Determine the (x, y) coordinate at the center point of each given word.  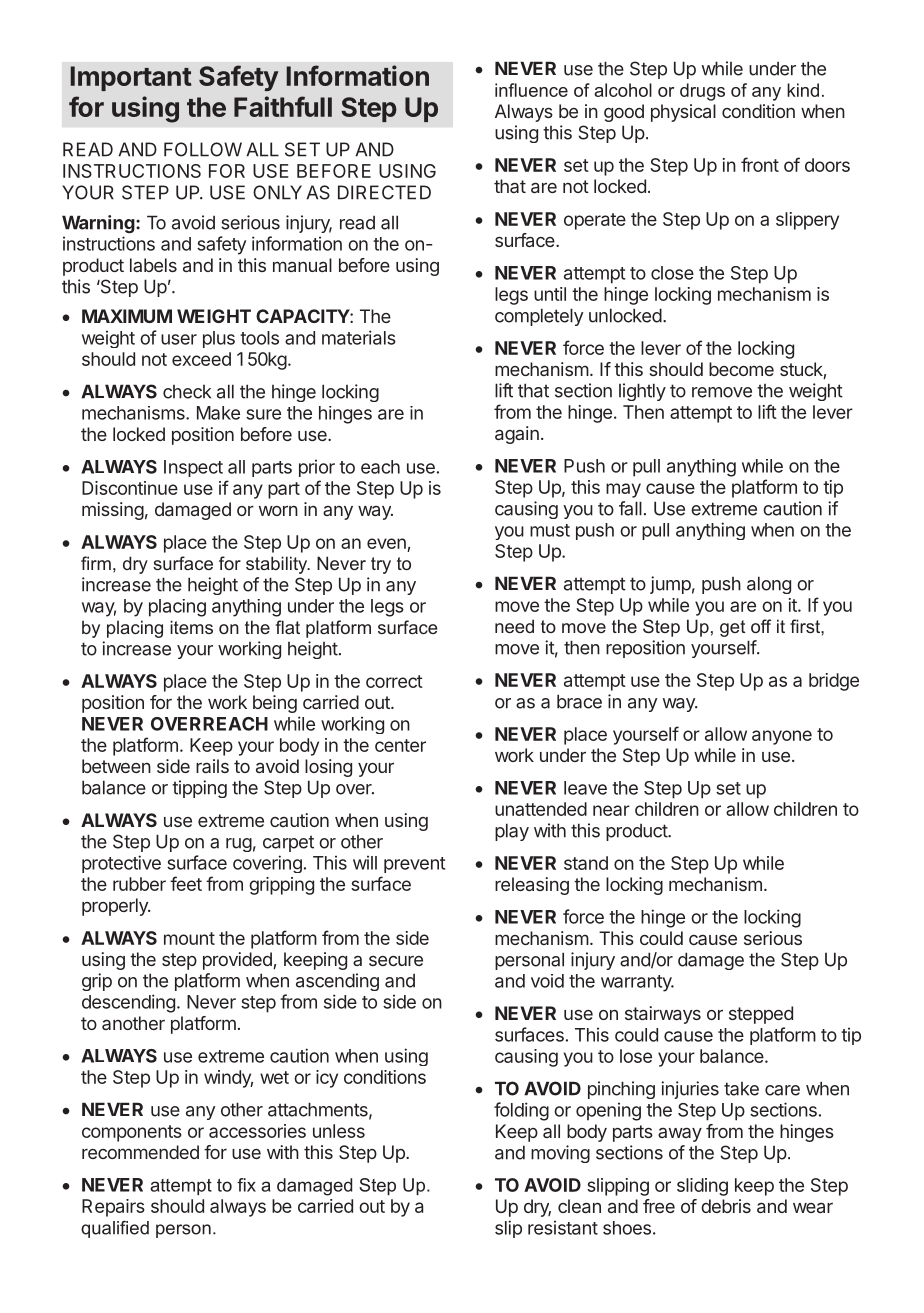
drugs (702, 92)
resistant (563, 1228)
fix (246, 1185)
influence (531, 90)
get (732, 628)
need (514, 626)
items (191, 627)
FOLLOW (203, 149)
